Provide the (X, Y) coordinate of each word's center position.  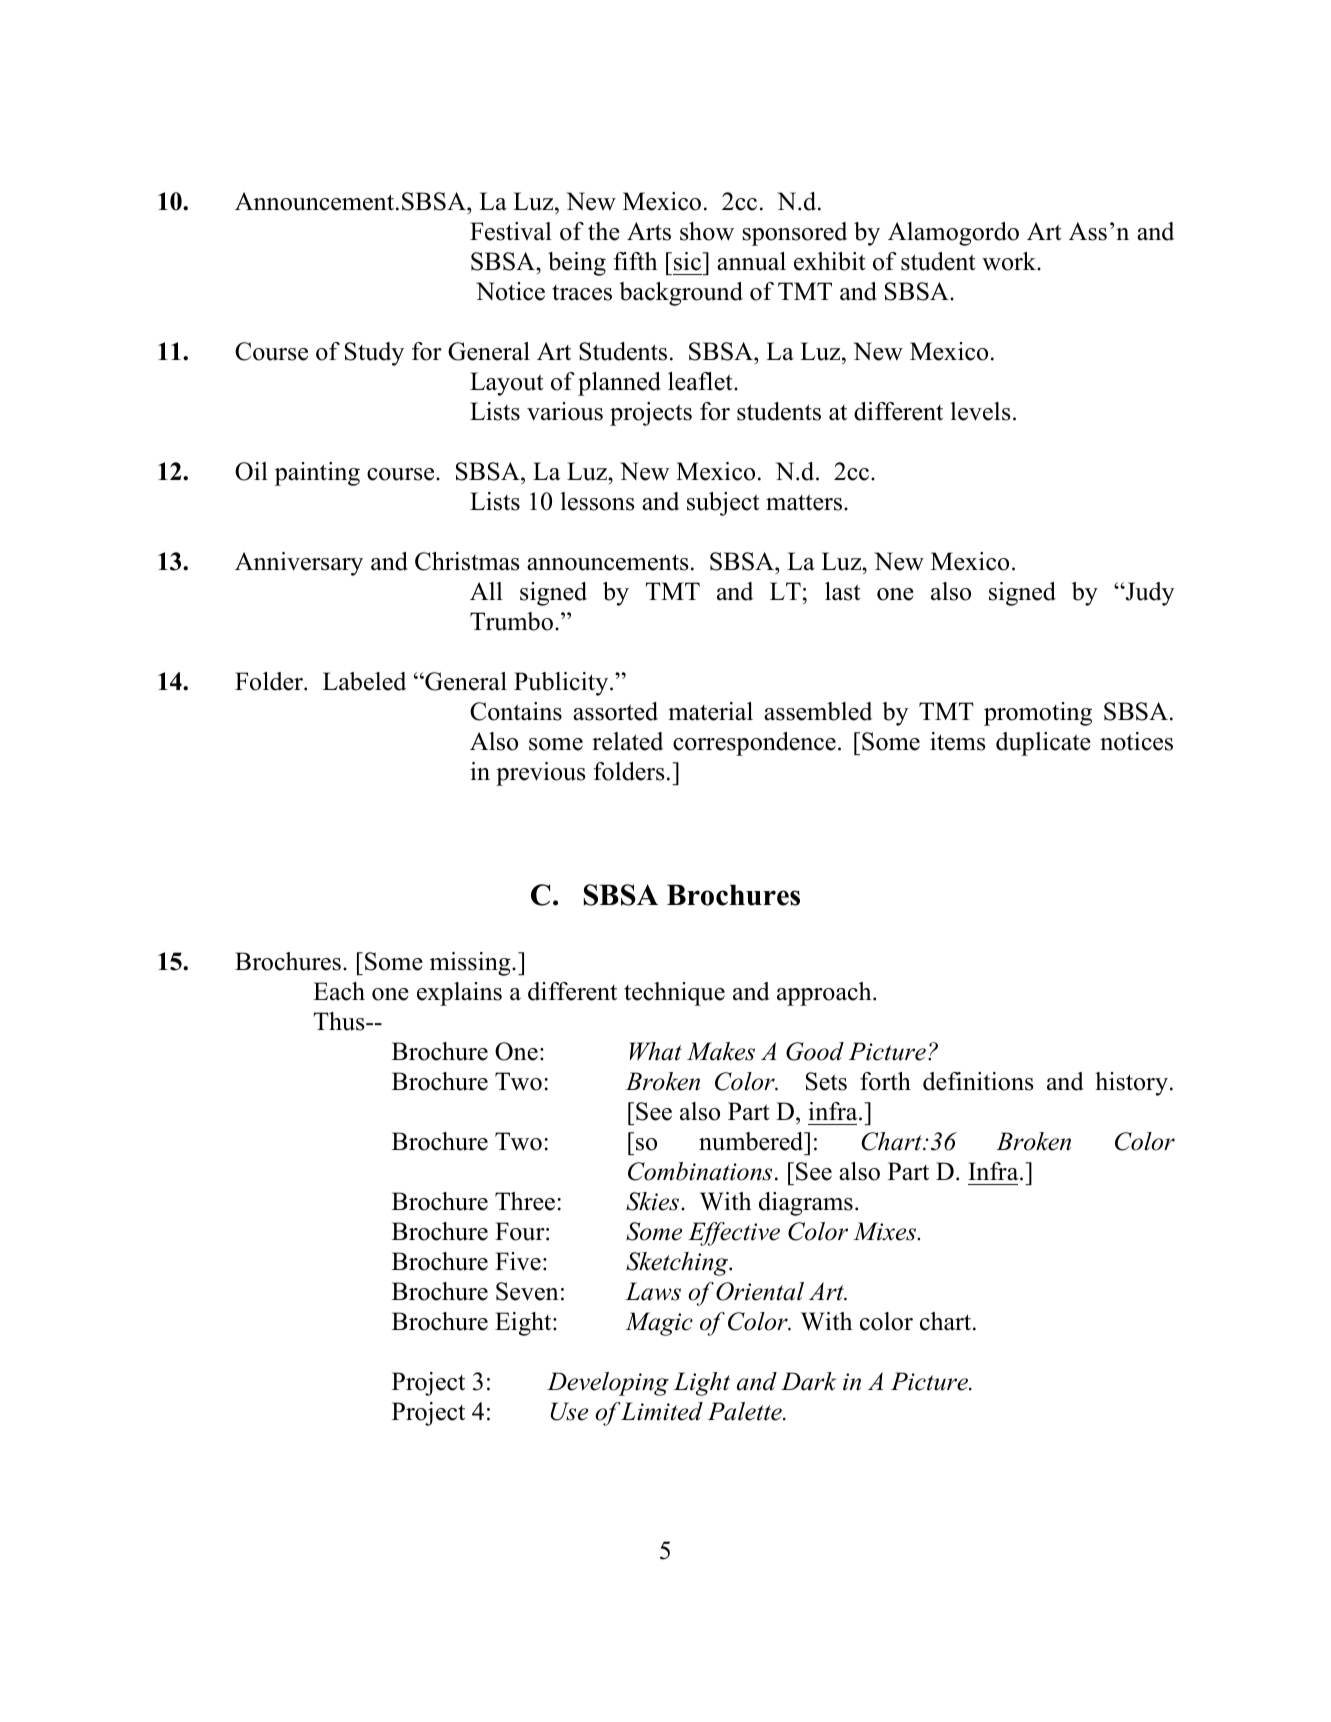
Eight (524, 1324)
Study (374, 354)
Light (702, 1384)
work (1010, 261)
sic (688, 261)
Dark (809, 1381)
